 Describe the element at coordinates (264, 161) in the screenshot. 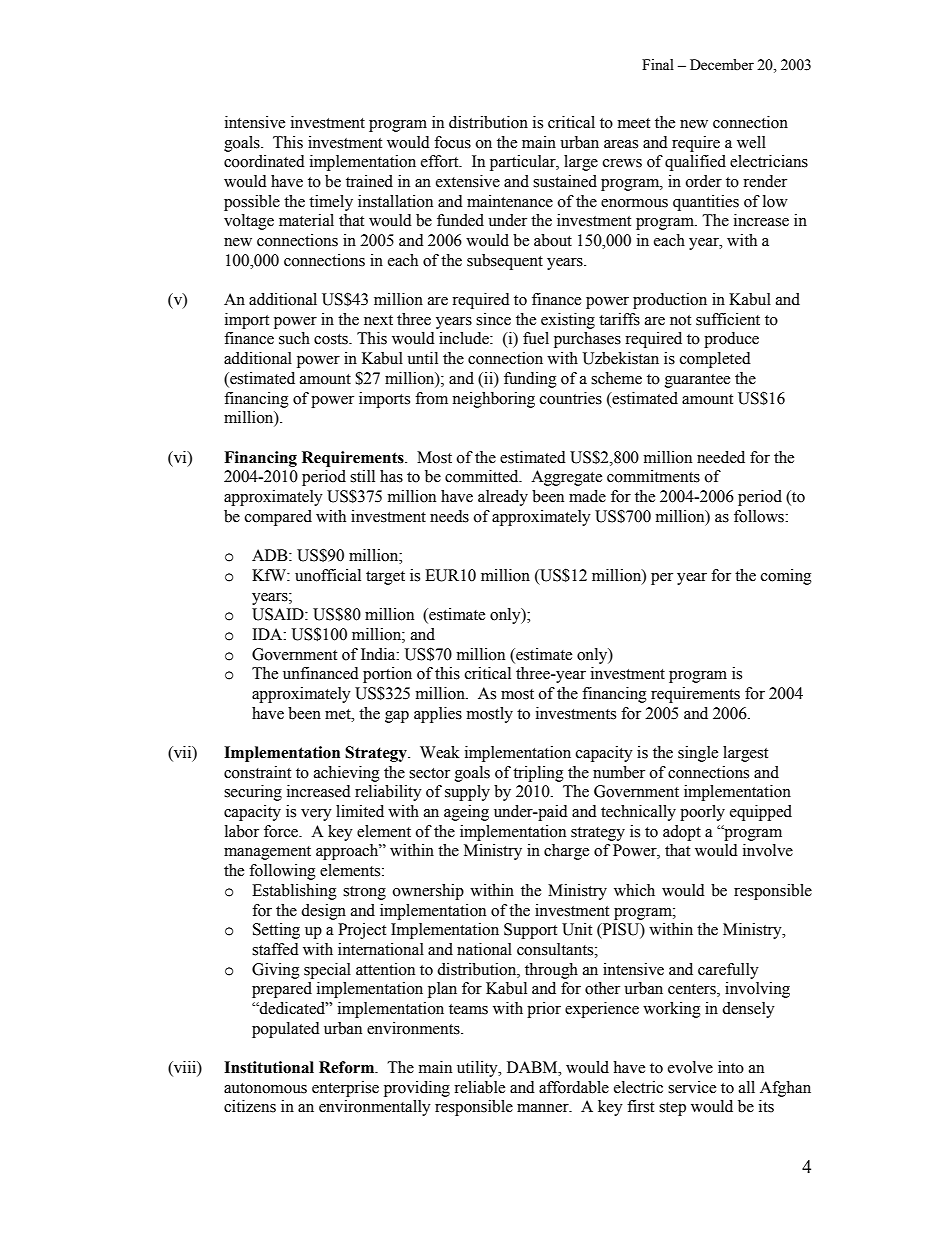

I see `coordinated` at that location.
